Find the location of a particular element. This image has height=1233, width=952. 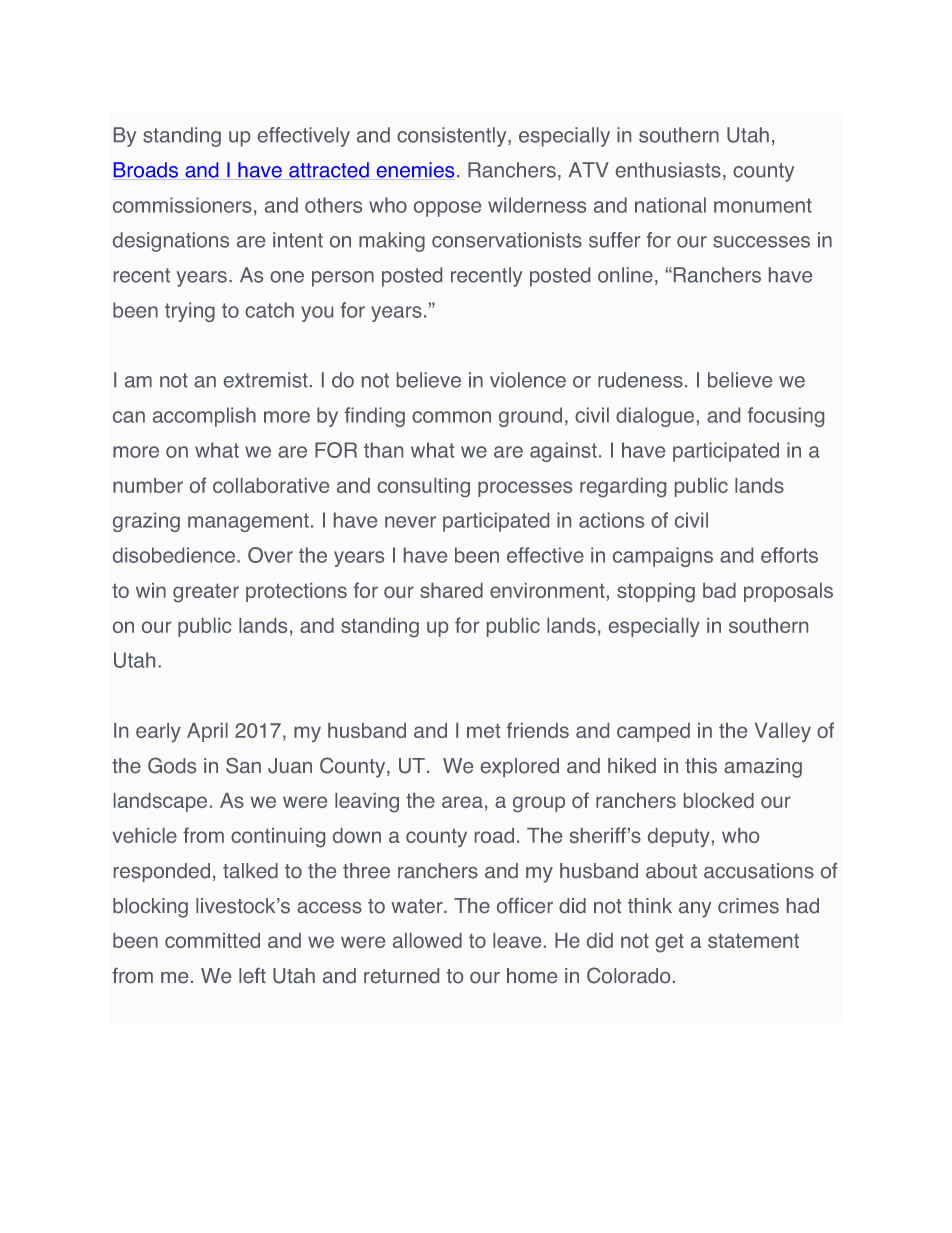

enthusiasts is located at coordinates (668, 170).
